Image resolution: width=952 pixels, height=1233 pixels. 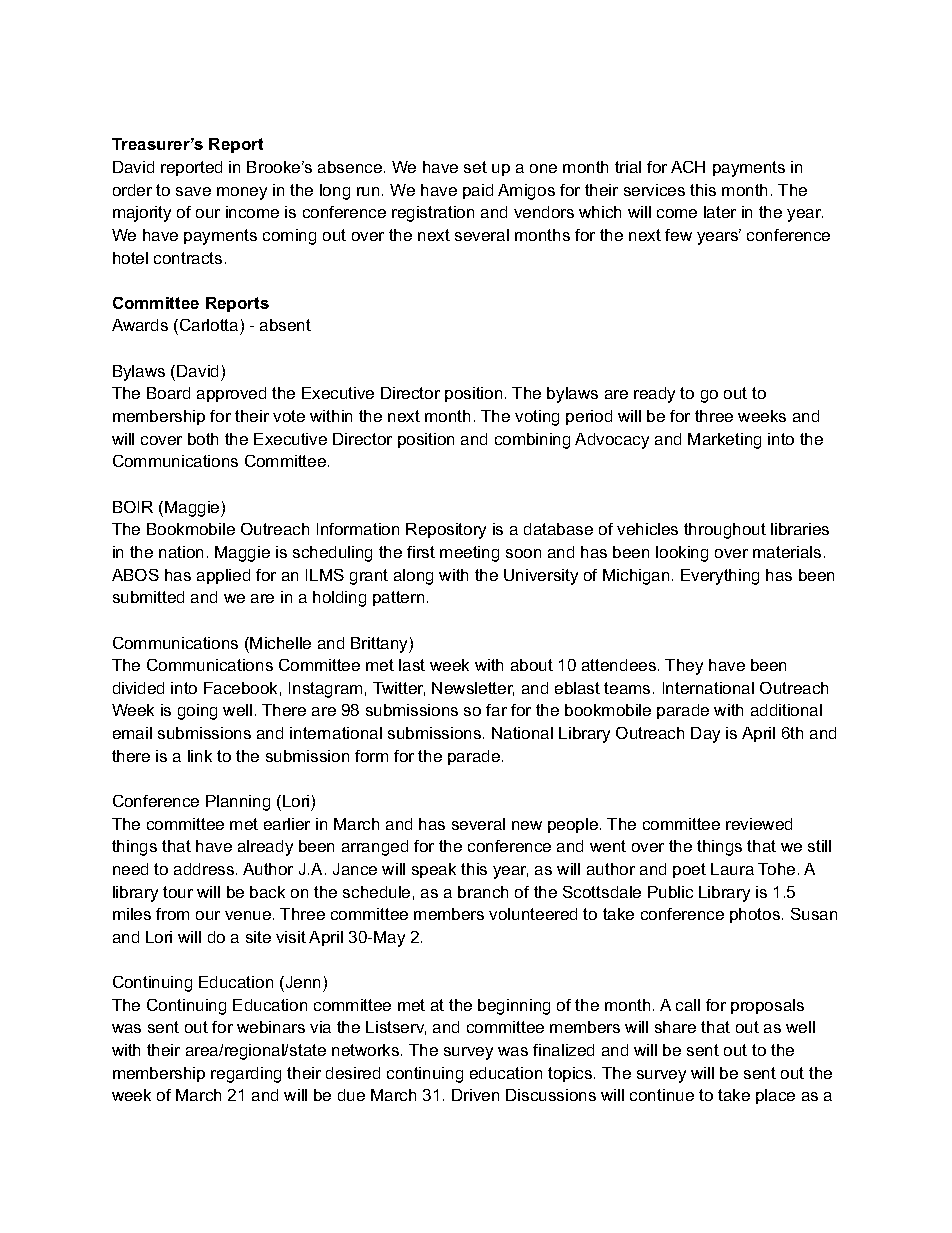 What do you see at coordinates (478, 191) in the document?
I see `paid` at bounding box center [478, 191].
